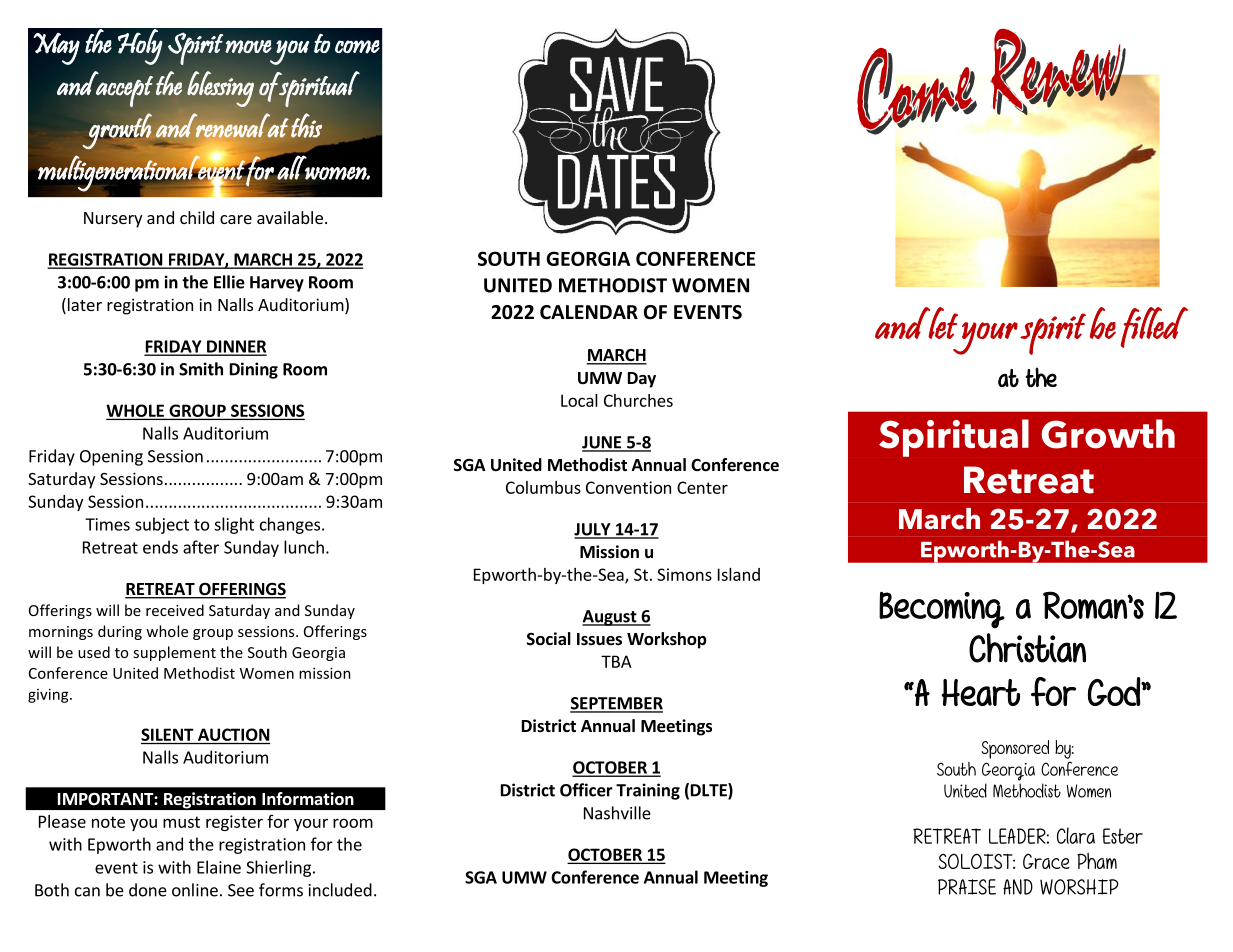 The width and height of the screenshot is (1233, 952). What do you see at coordinates (220, 89) in the screenshot?
I see `blessing` at bounding box center [220, 89].
